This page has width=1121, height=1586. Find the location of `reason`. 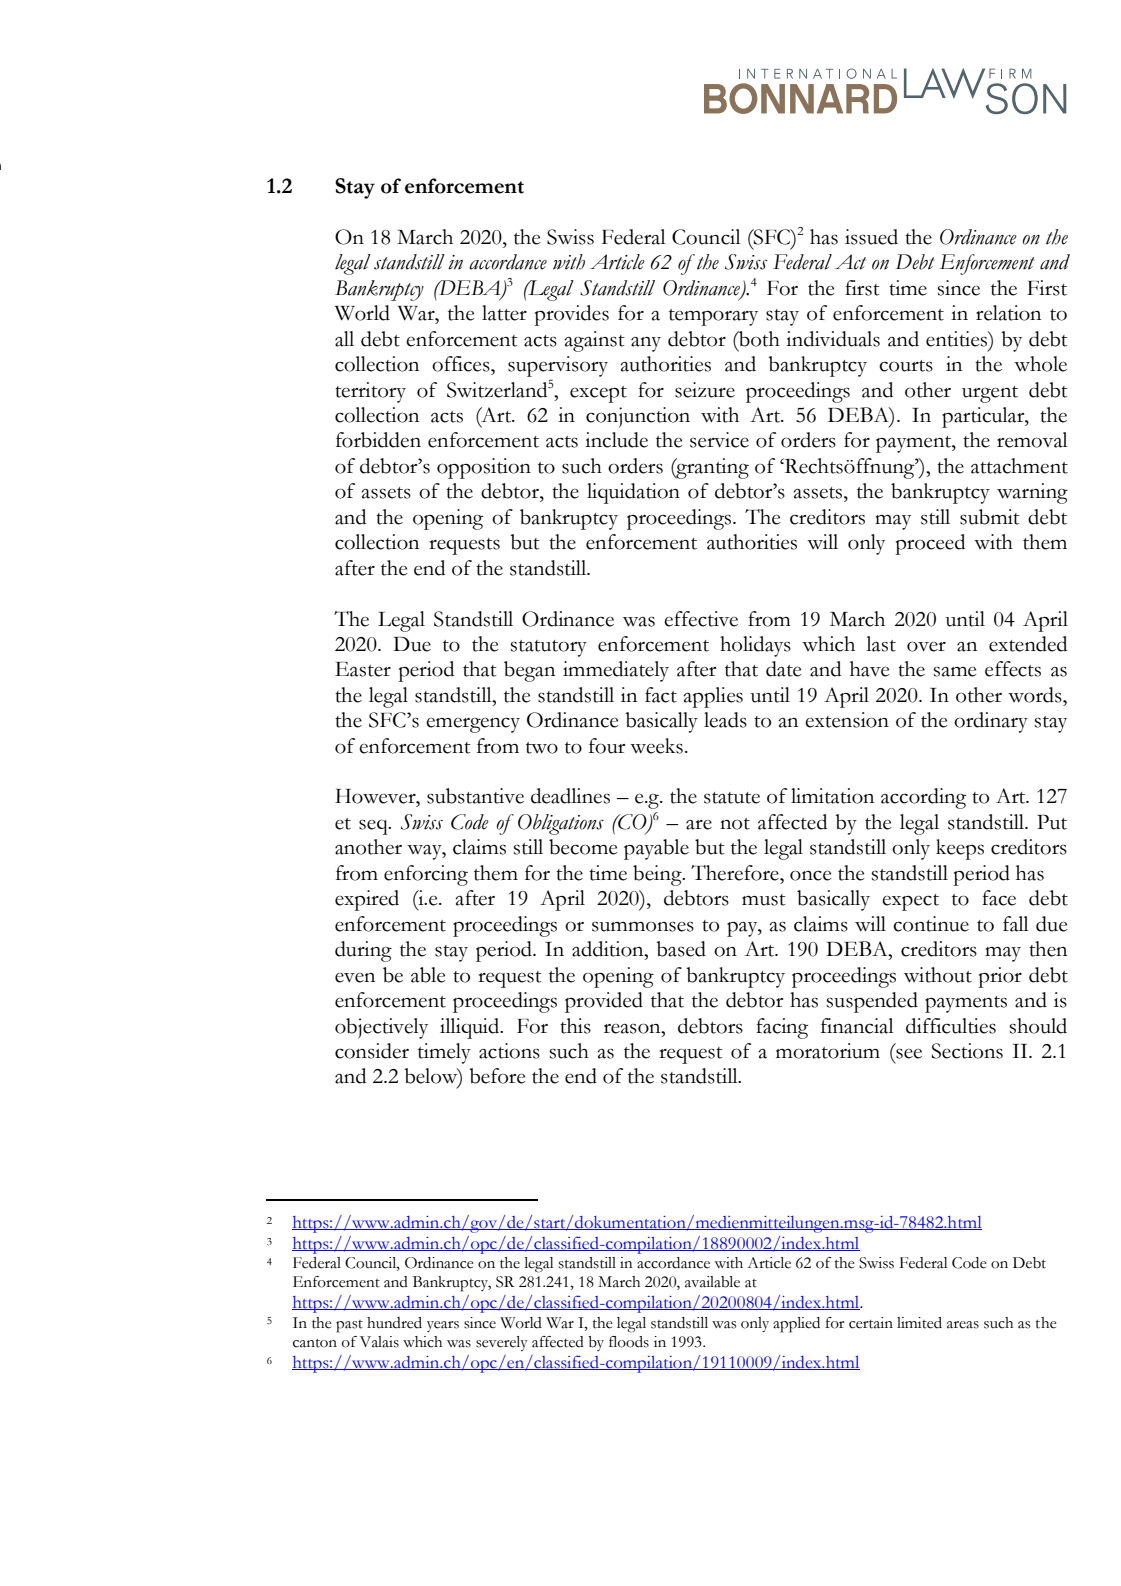

reason is located at coordinates (633, 1029).
